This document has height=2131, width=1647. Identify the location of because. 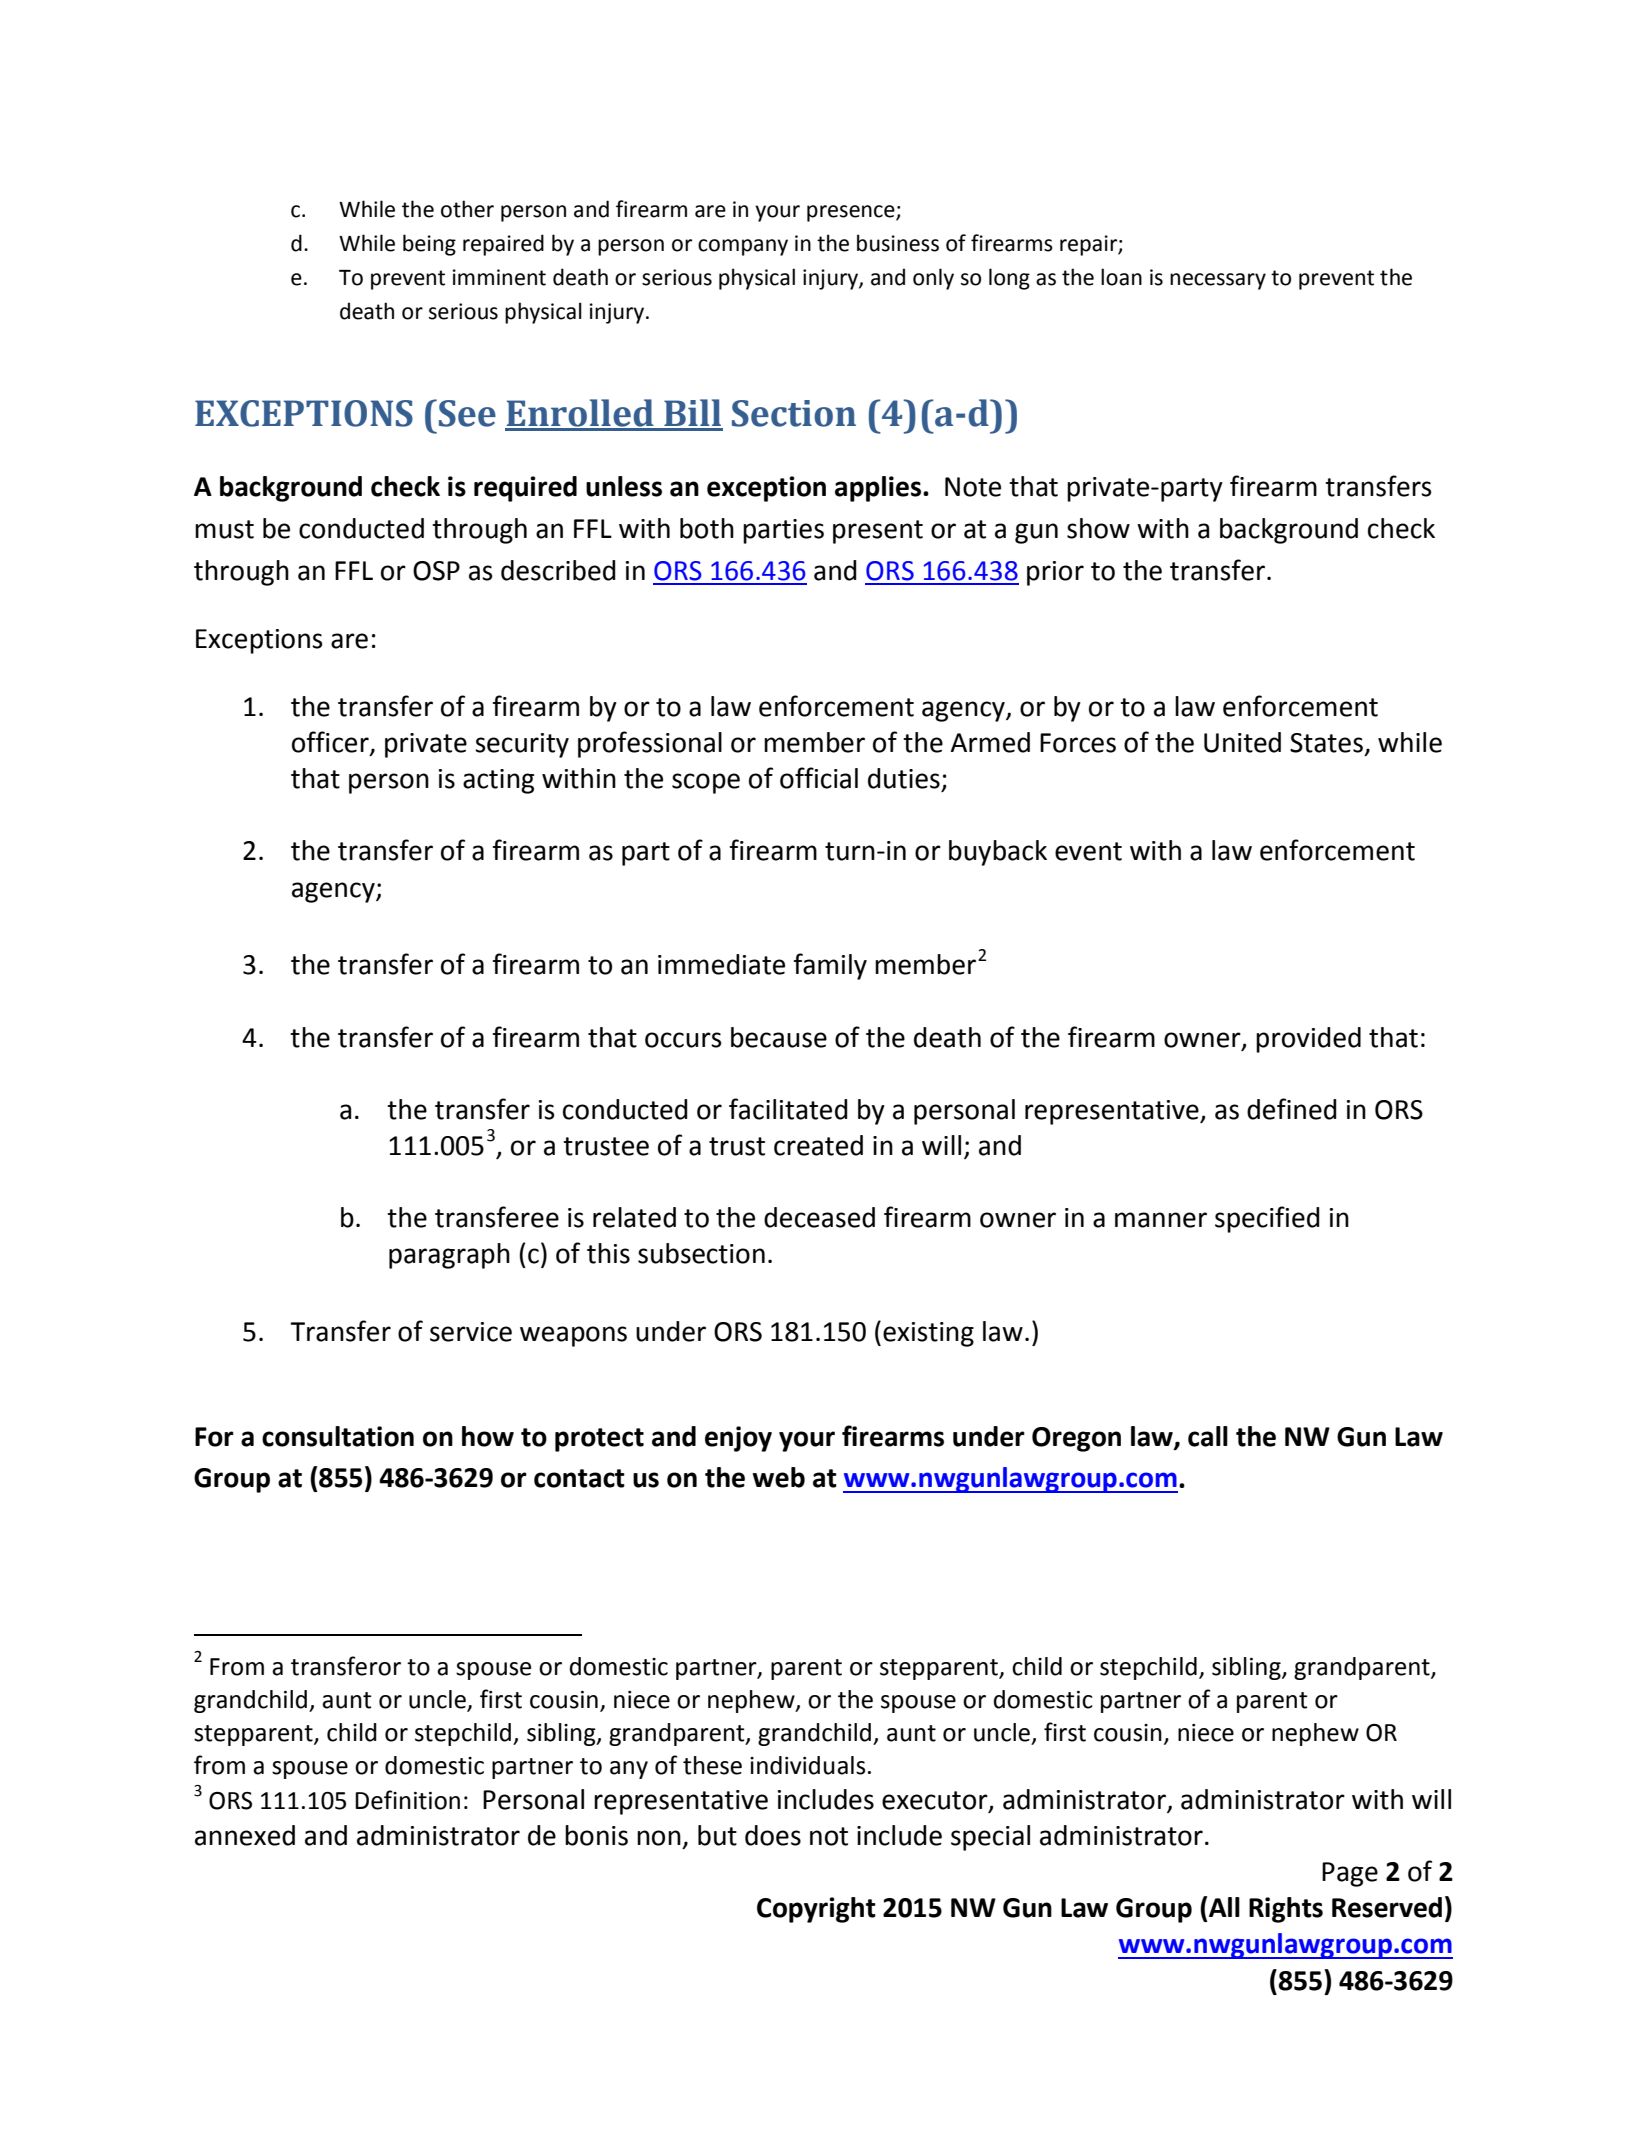
(779, 1037).
